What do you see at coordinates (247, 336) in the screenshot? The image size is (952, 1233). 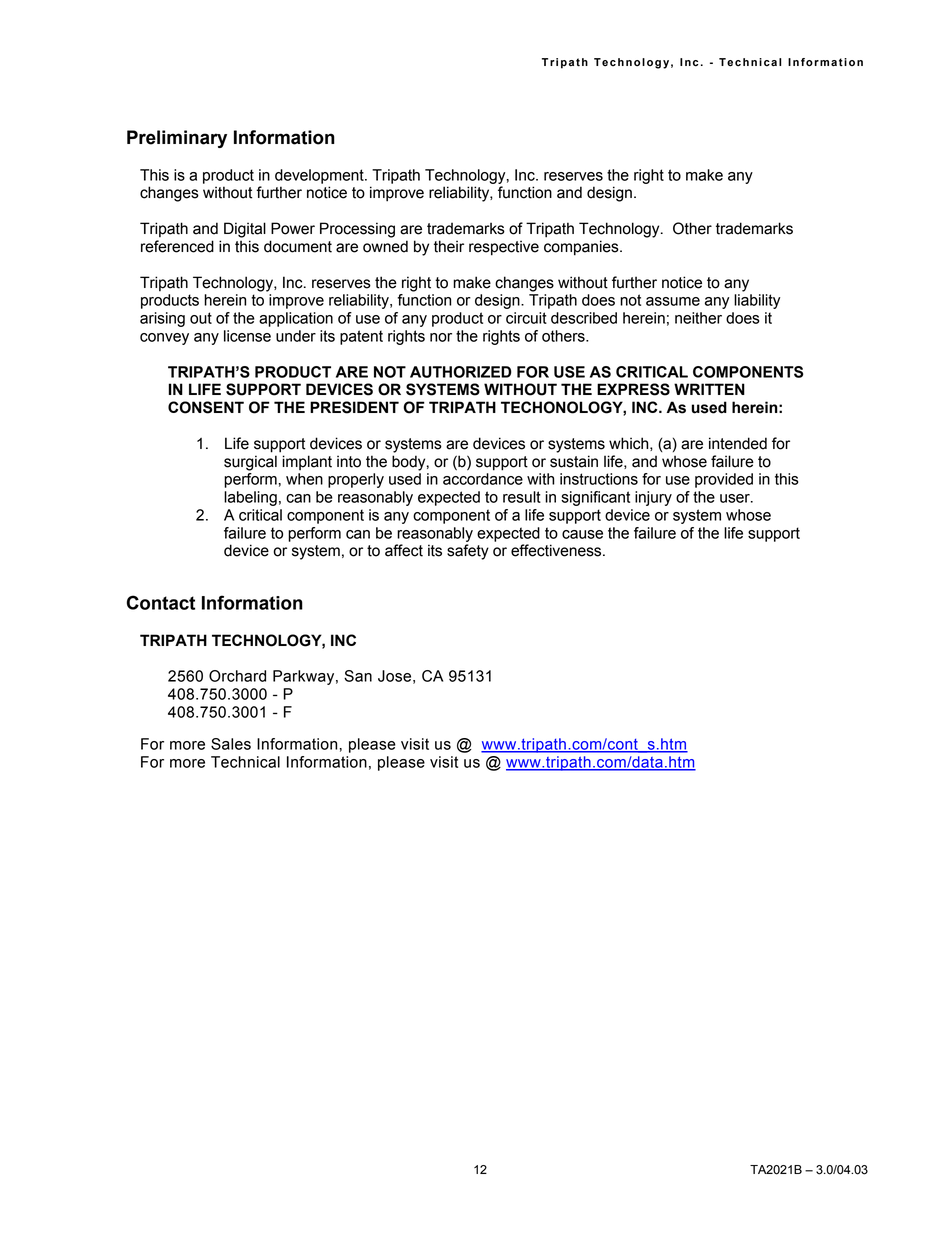 I see `license` at bounding box center [247, 336].
